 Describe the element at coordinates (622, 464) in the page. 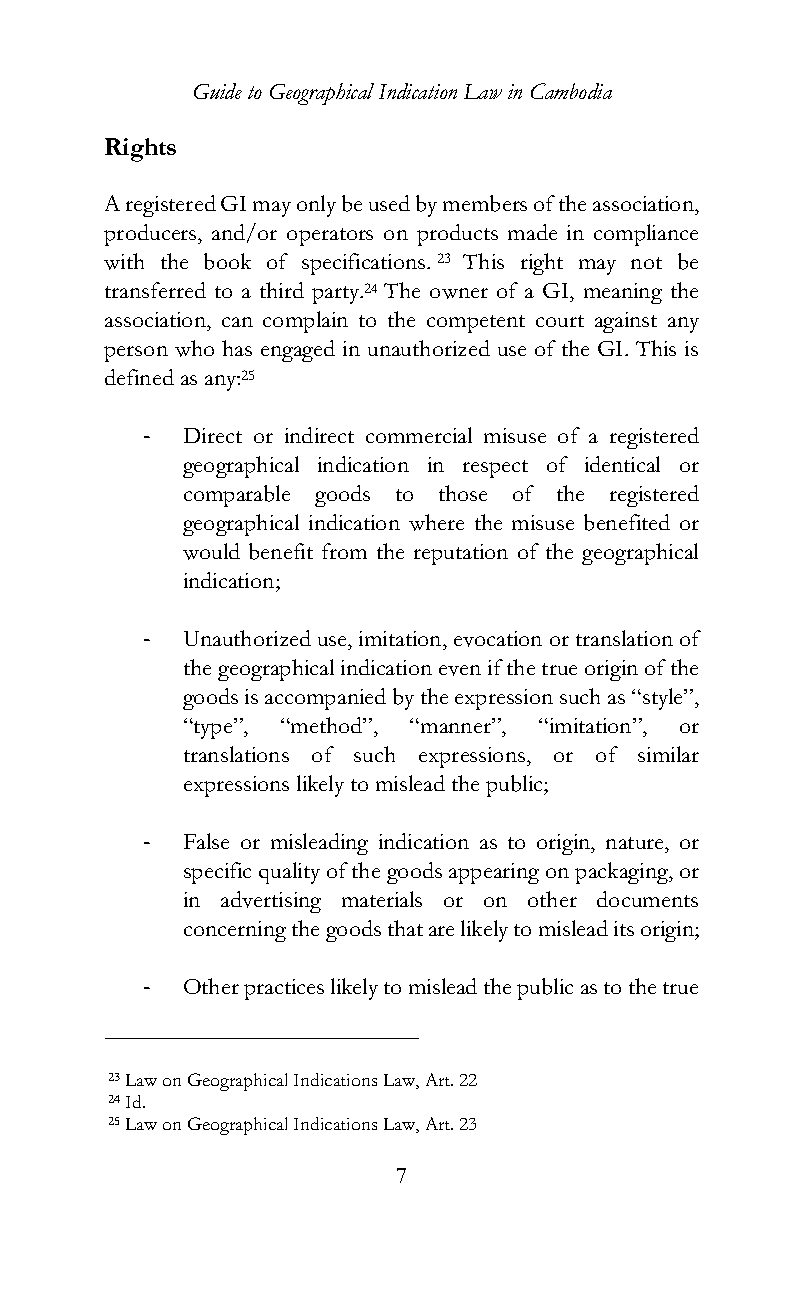

I see `identical` at that location.
